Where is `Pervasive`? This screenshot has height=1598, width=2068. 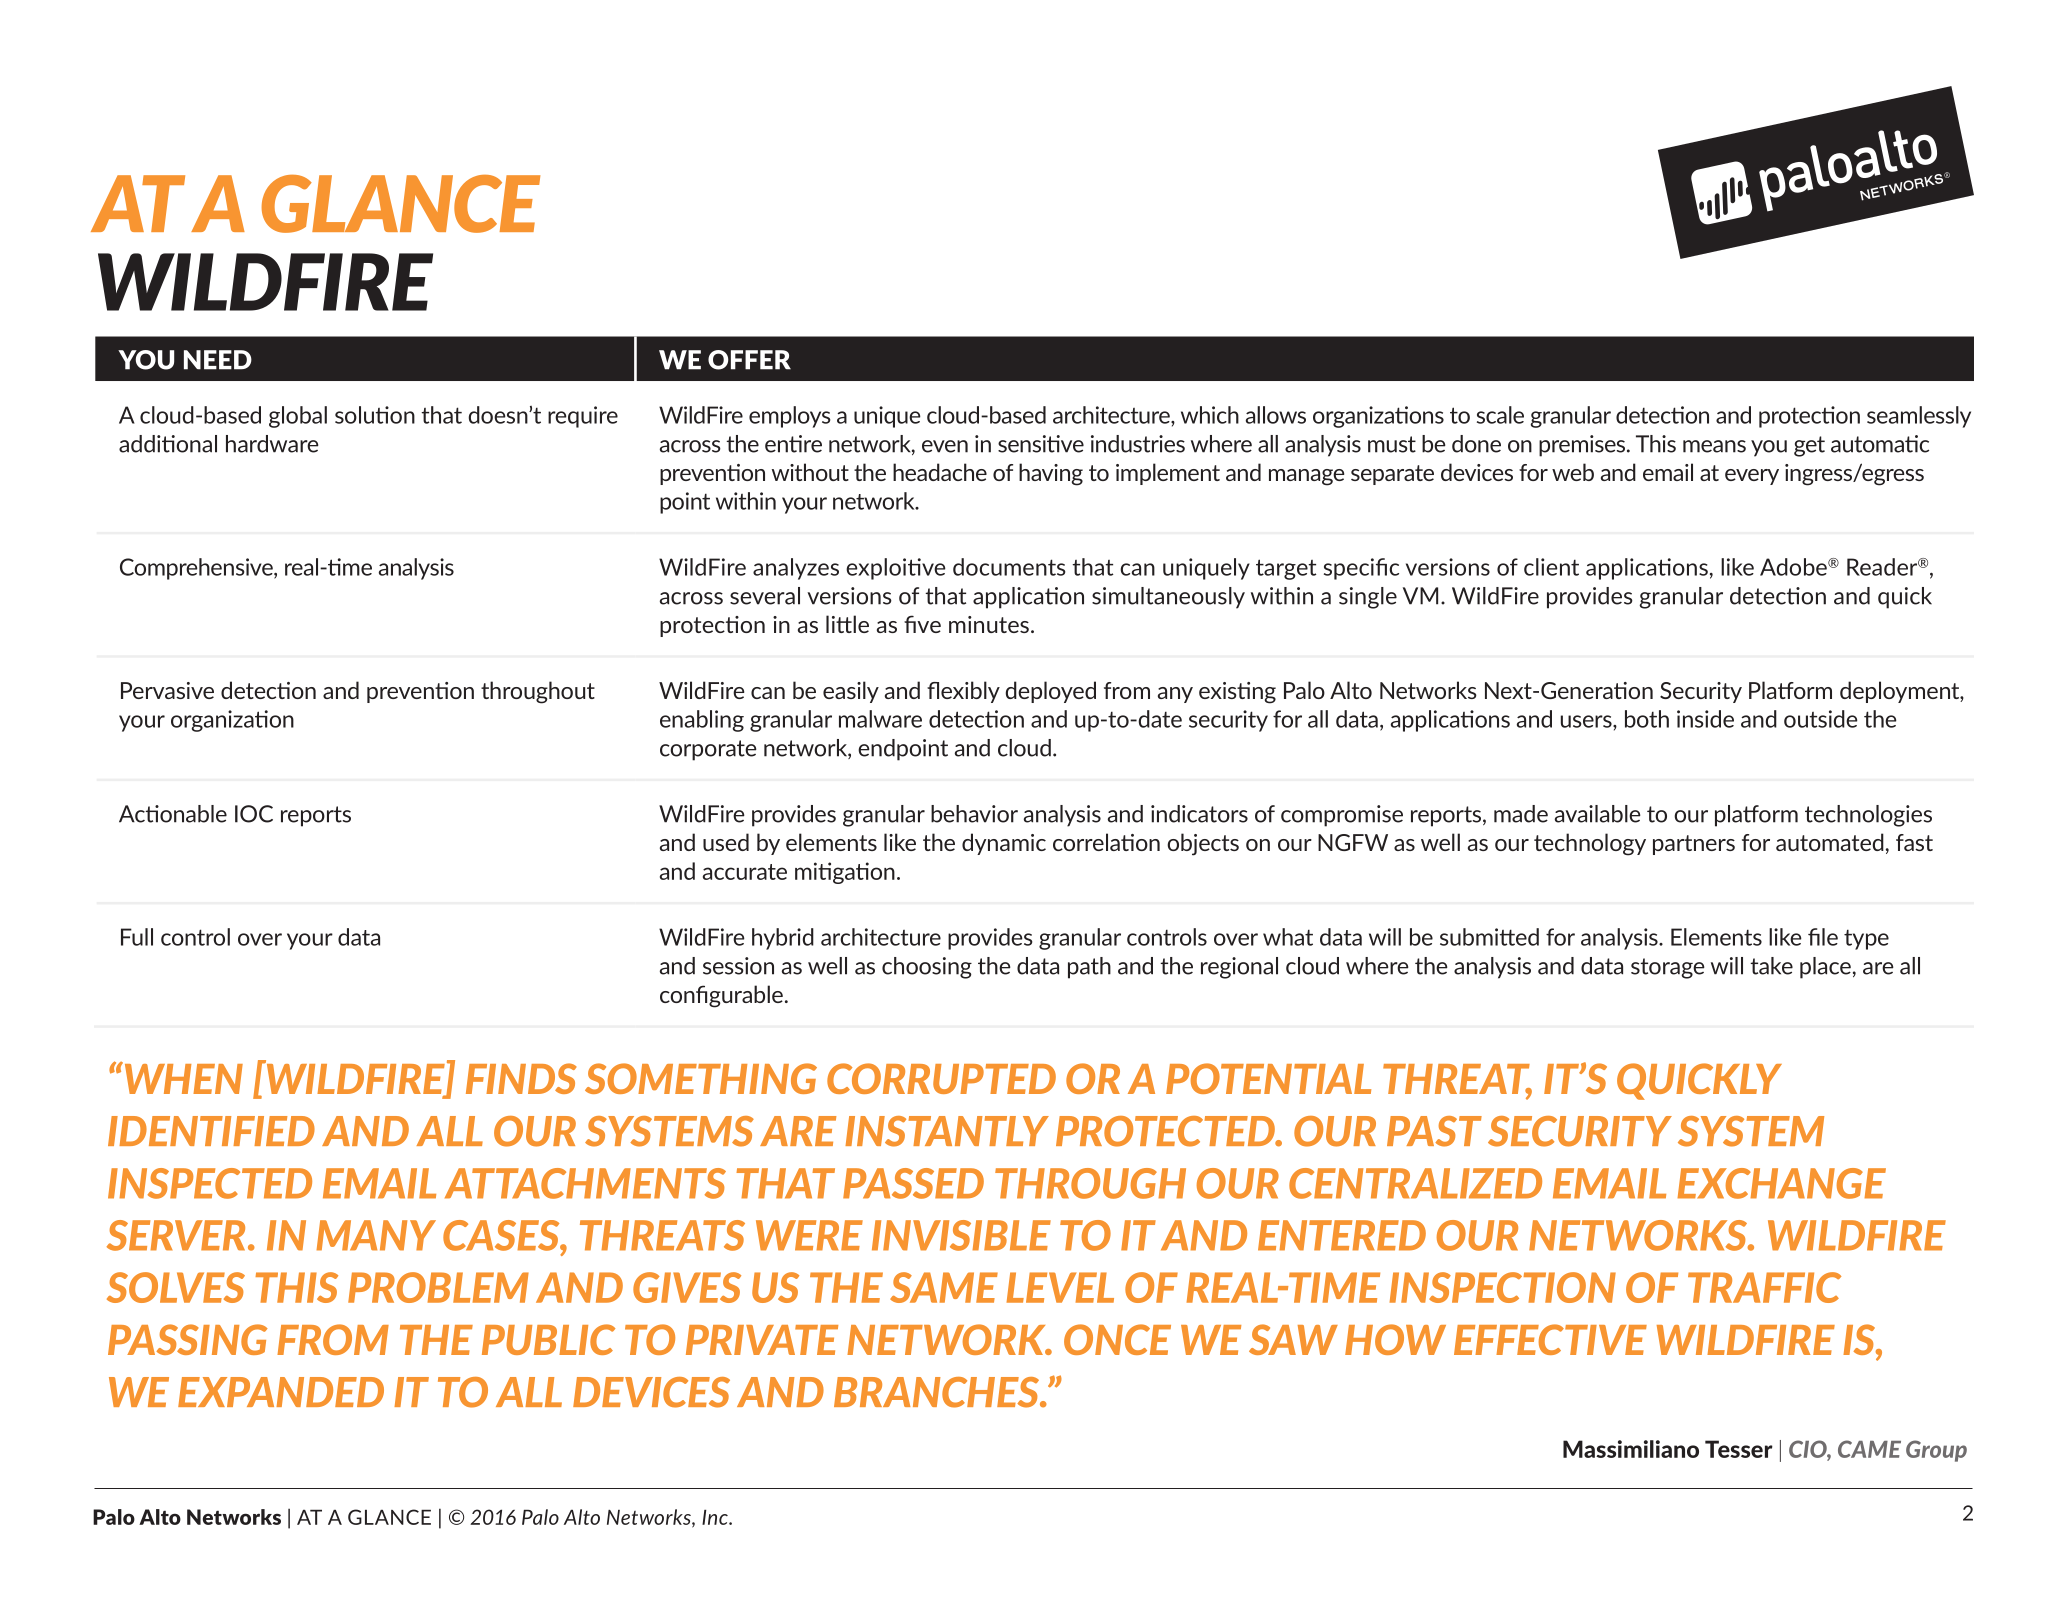
Pervasive is located at coordinates (167, 690).
